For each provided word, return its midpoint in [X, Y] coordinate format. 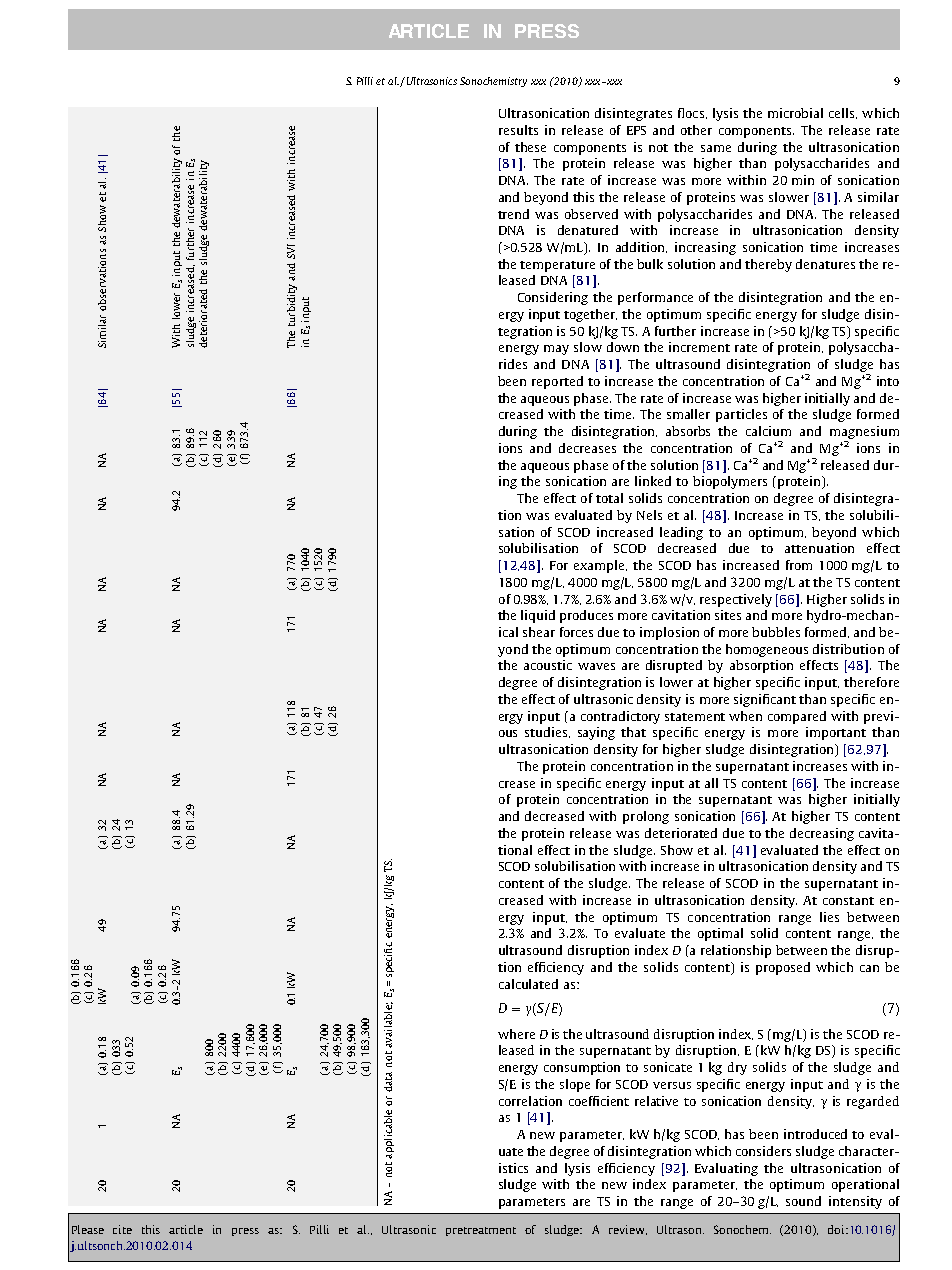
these [530, 147]
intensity [855, 1202]
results [518, 130]
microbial [795, 113]
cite [122, 1229]
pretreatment [481, 1231]
